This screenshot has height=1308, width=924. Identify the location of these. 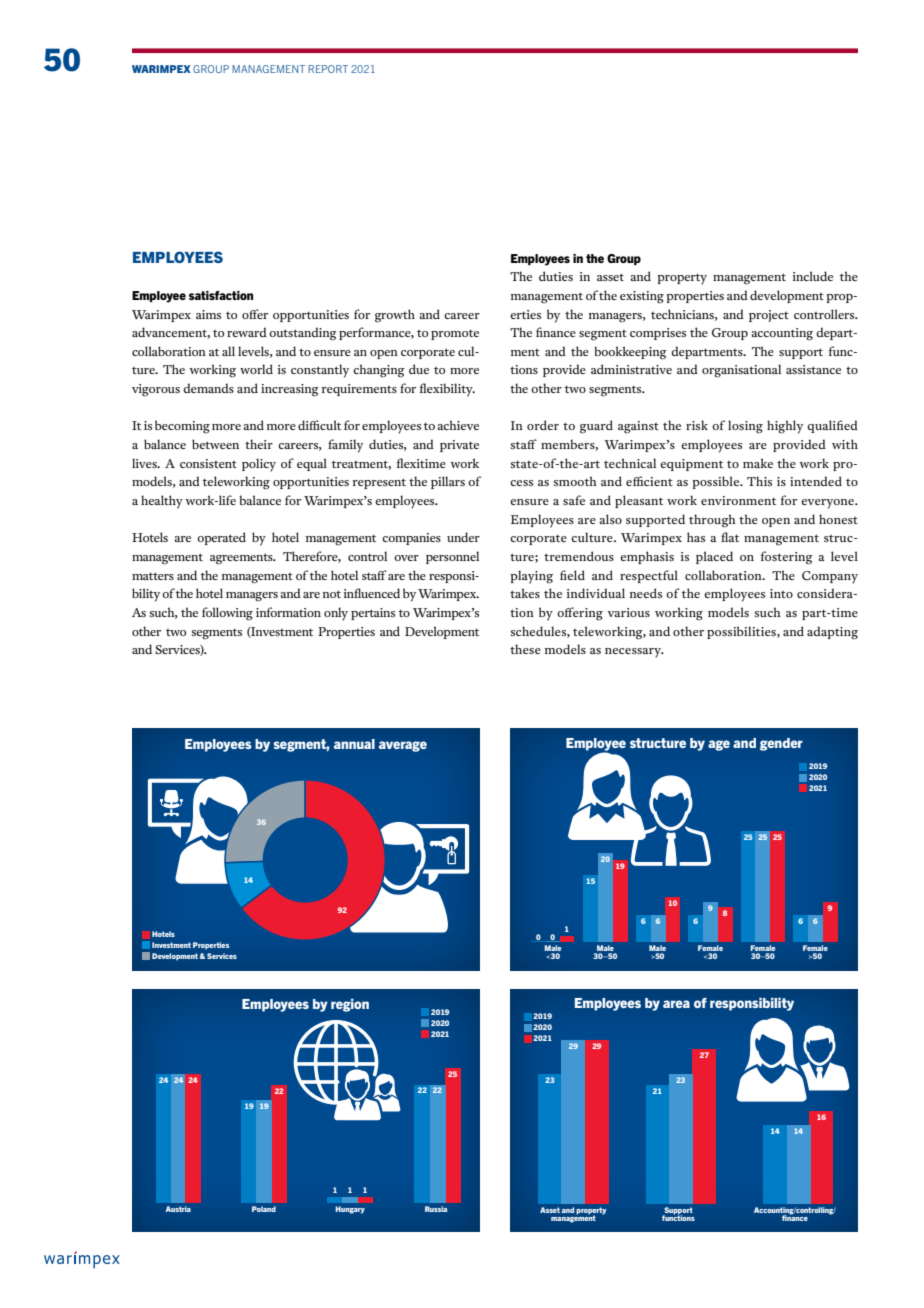
(525, 649).
